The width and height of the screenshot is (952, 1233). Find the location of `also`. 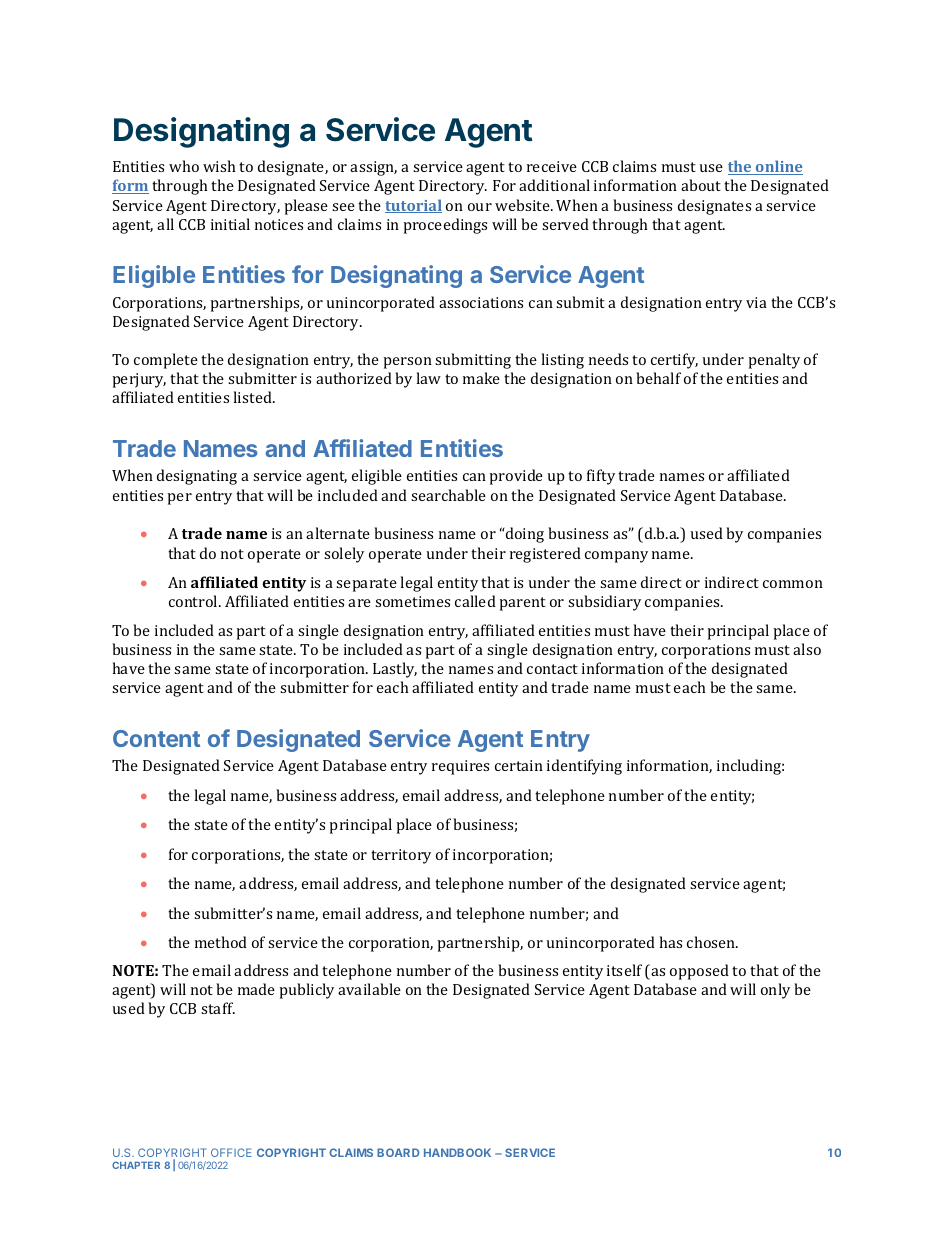

also is located at coordinates (807, 649).
